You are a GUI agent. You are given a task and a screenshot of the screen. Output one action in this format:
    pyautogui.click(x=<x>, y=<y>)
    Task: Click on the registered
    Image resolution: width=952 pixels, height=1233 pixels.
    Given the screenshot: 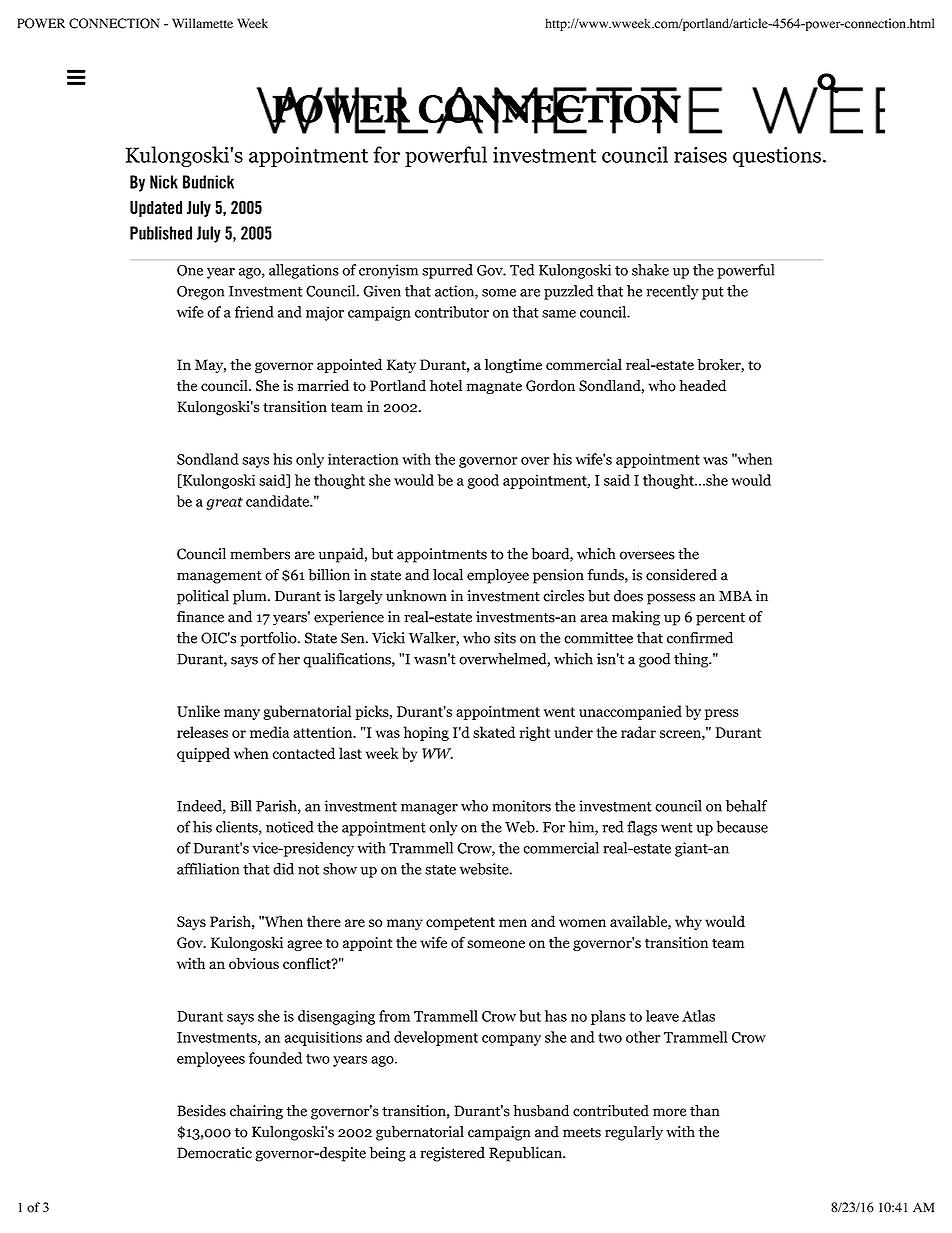 What is the action you would take?
    pyautogui.click(x=452, y=1154)
